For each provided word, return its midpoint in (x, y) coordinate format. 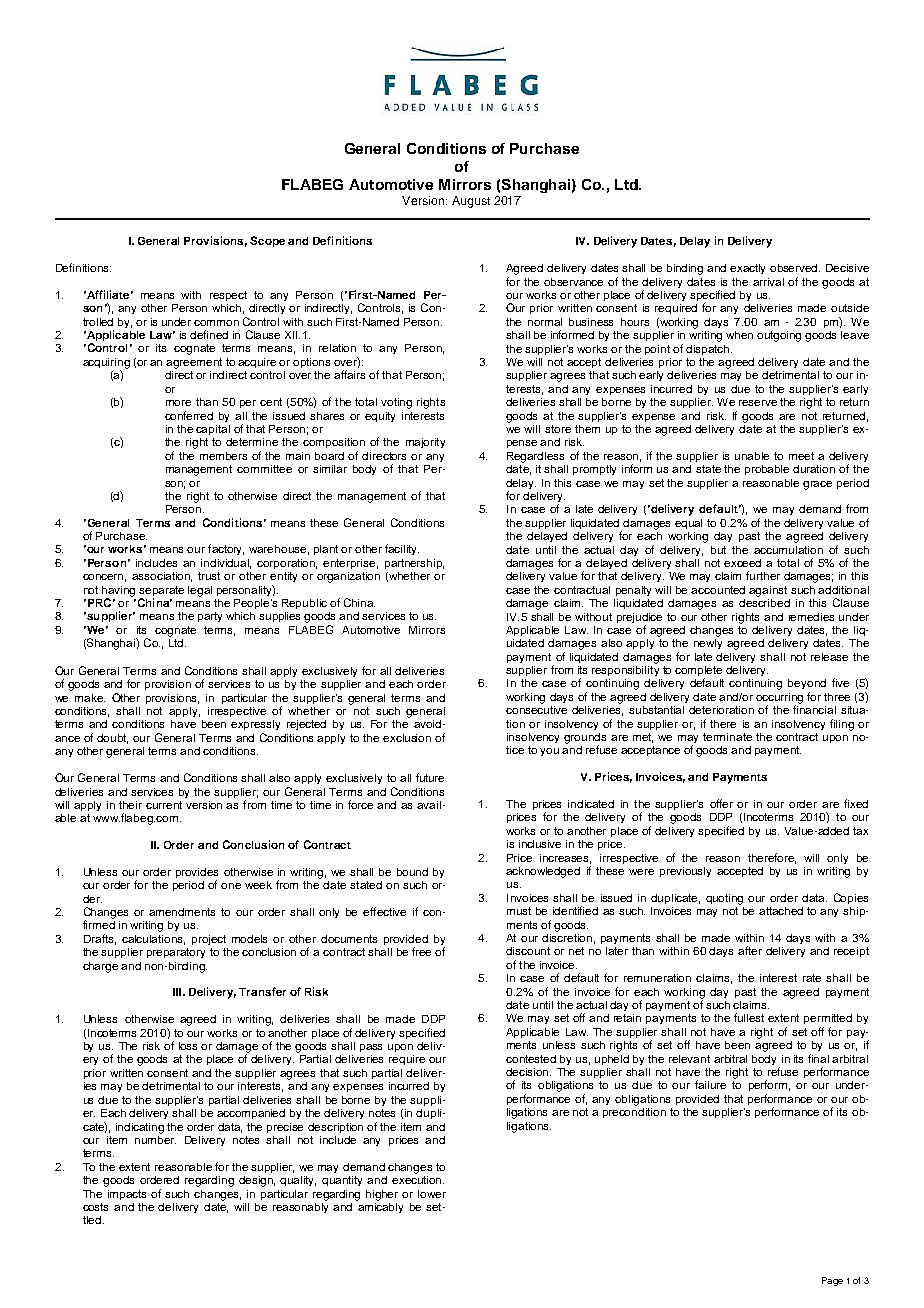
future (430, 777)
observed (795, 268)
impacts (127, 1195)
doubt (112, 739)
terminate (727, 737)
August (471, 202)
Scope (267, 241)
